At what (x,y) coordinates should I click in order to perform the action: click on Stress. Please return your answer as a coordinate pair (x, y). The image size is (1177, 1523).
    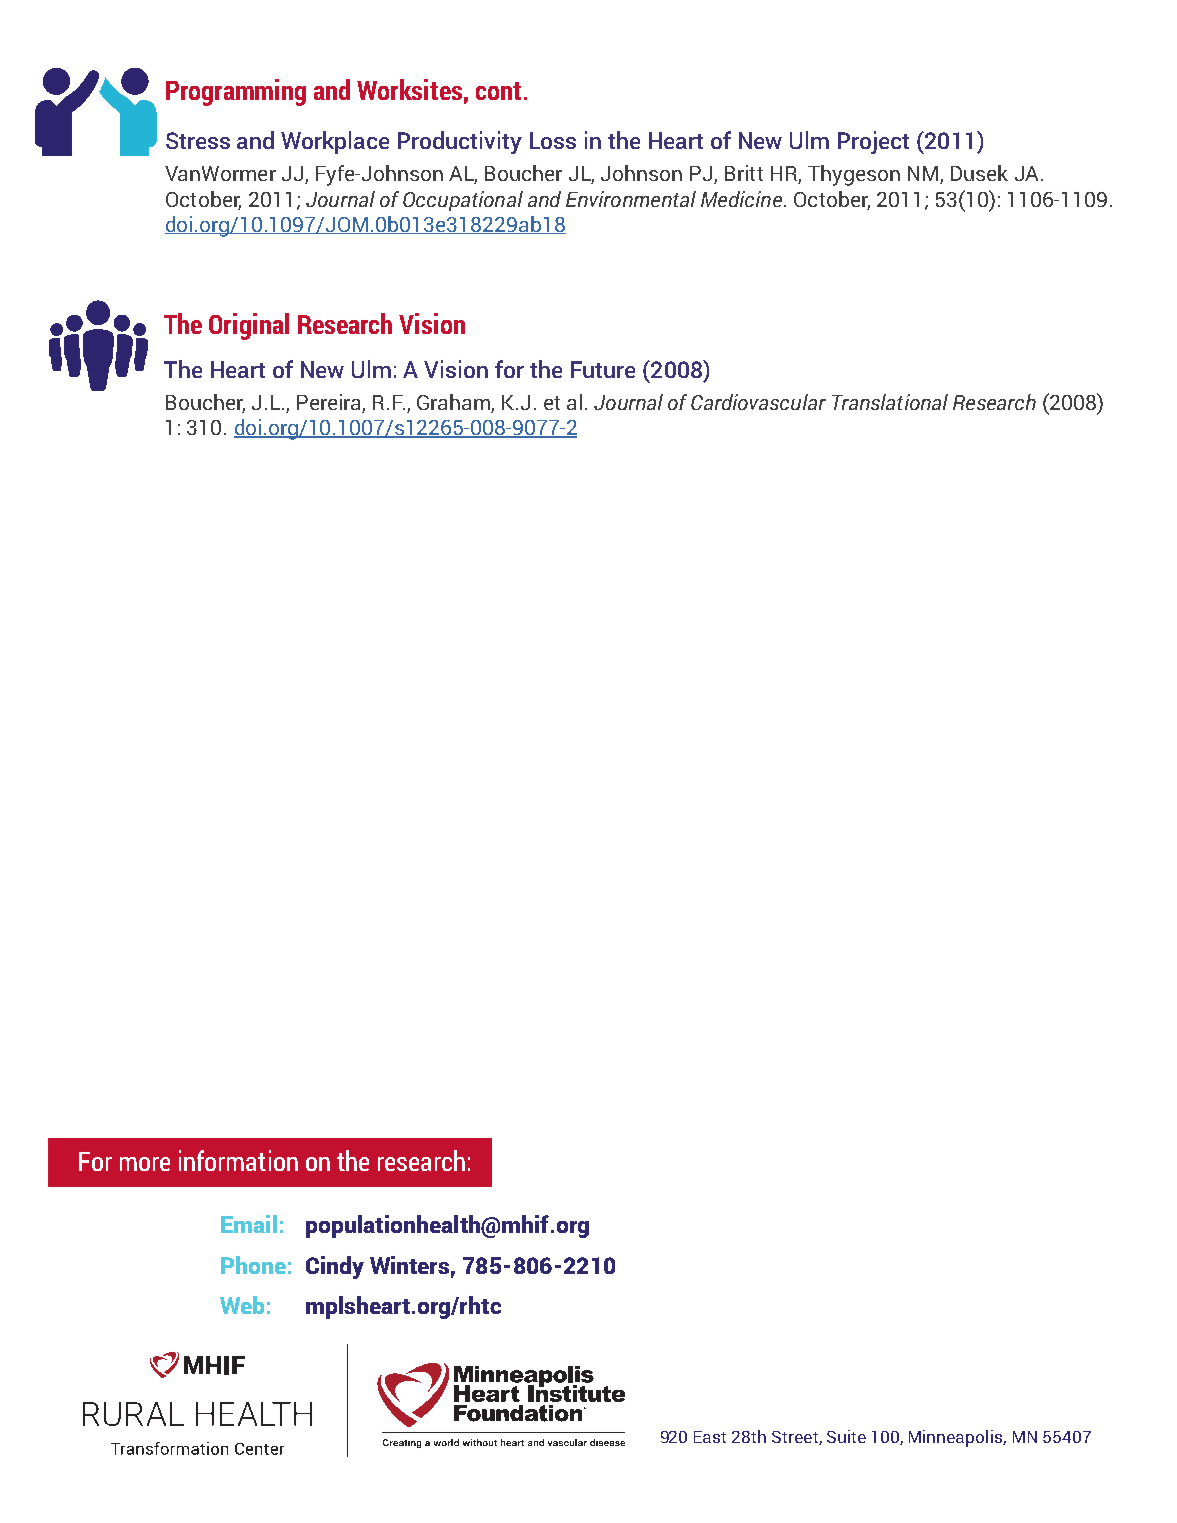
    Looking at the image, I should click on (198, 140).
